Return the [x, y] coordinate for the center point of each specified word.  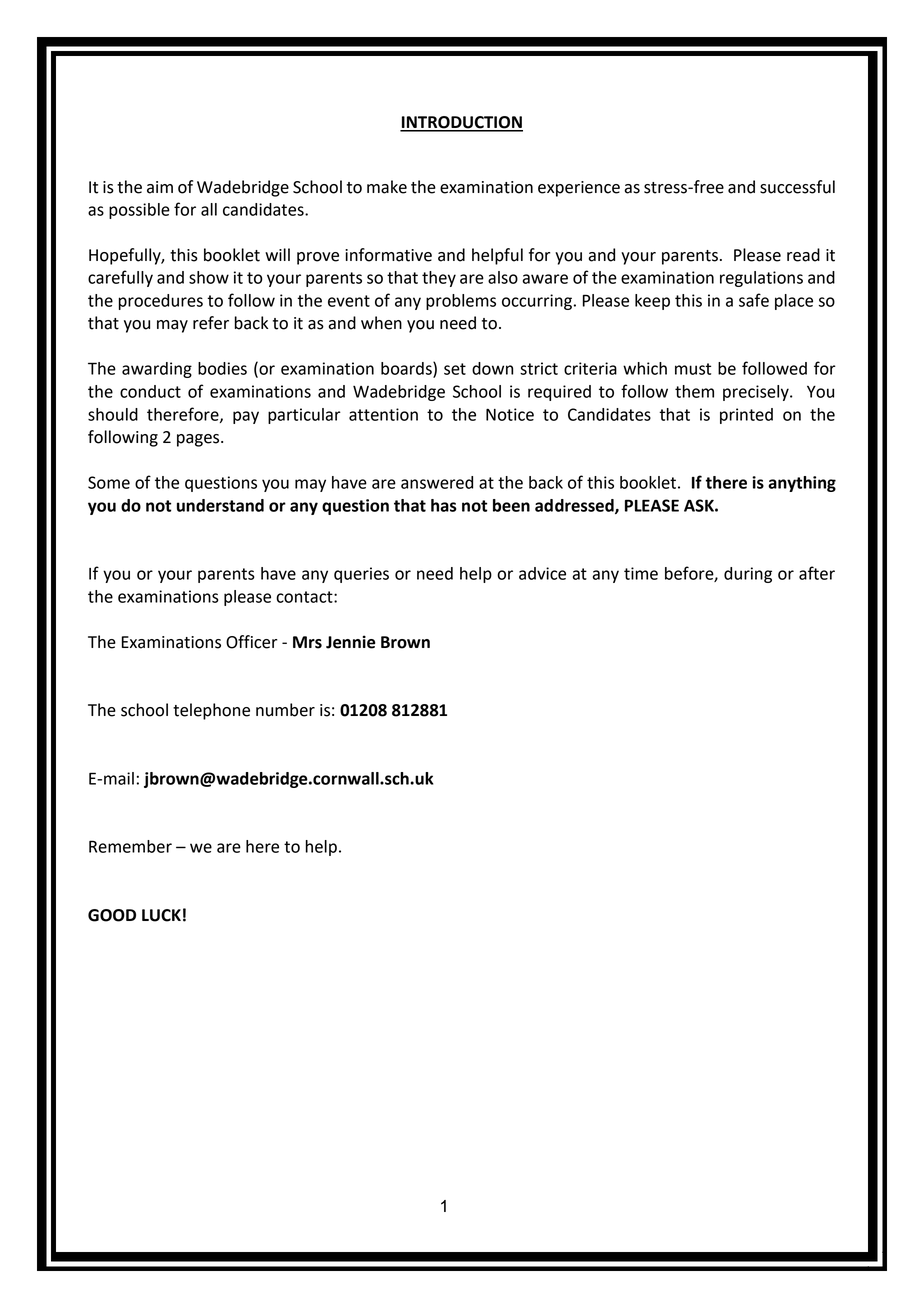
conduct [150, 391]
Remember [130, 846]
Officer [251, 642]
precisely [757, 393]
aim [160, 187]
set [455, 369]
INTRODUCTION [461, 123]
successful [797, 187]
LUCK [161, 915]
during [748, 575]
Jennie [350, 642]
